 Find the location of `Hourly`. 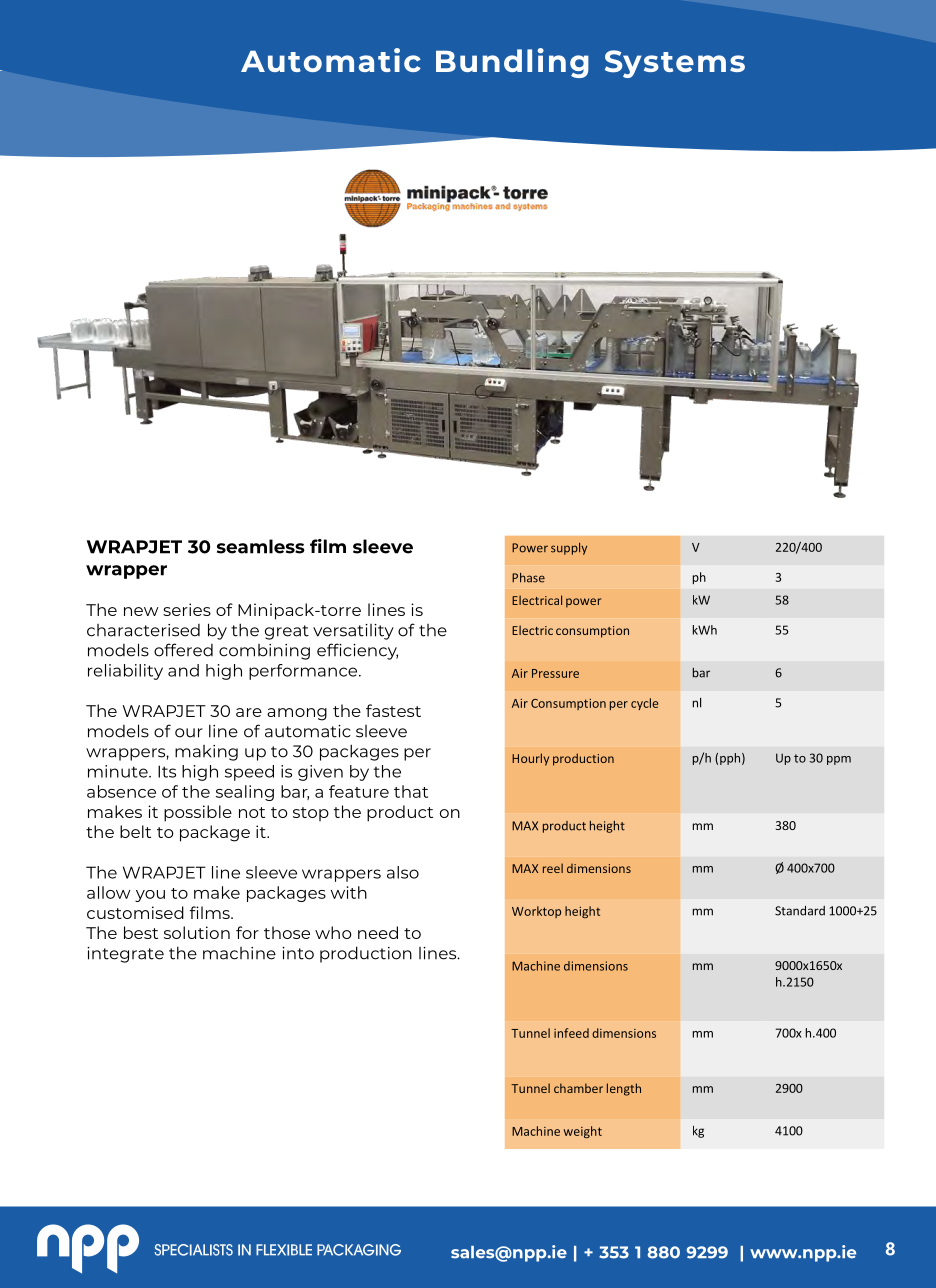

Hourly is located at coordinates (530, 759).
